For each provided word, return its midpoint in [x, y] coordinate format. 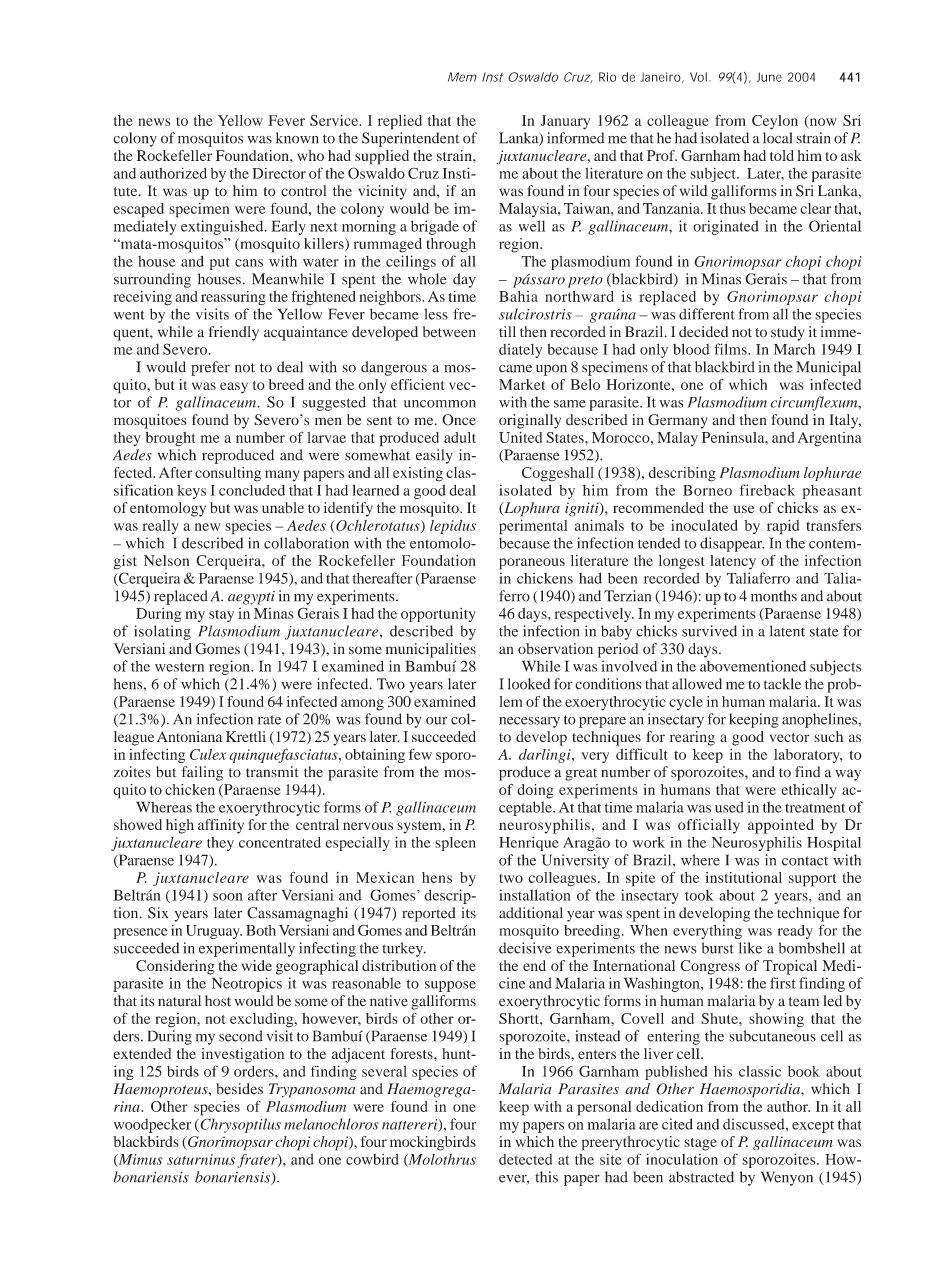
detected [525, 1159]
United [520, 437]
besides [239, 1089]
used [729, 807]
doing [535, 791]
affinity [221, 826]
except [813, 1127]
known [297, 138]
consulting [228, 474]
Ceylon [775, 122]
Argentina [829, 439]
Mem [462, 77]
